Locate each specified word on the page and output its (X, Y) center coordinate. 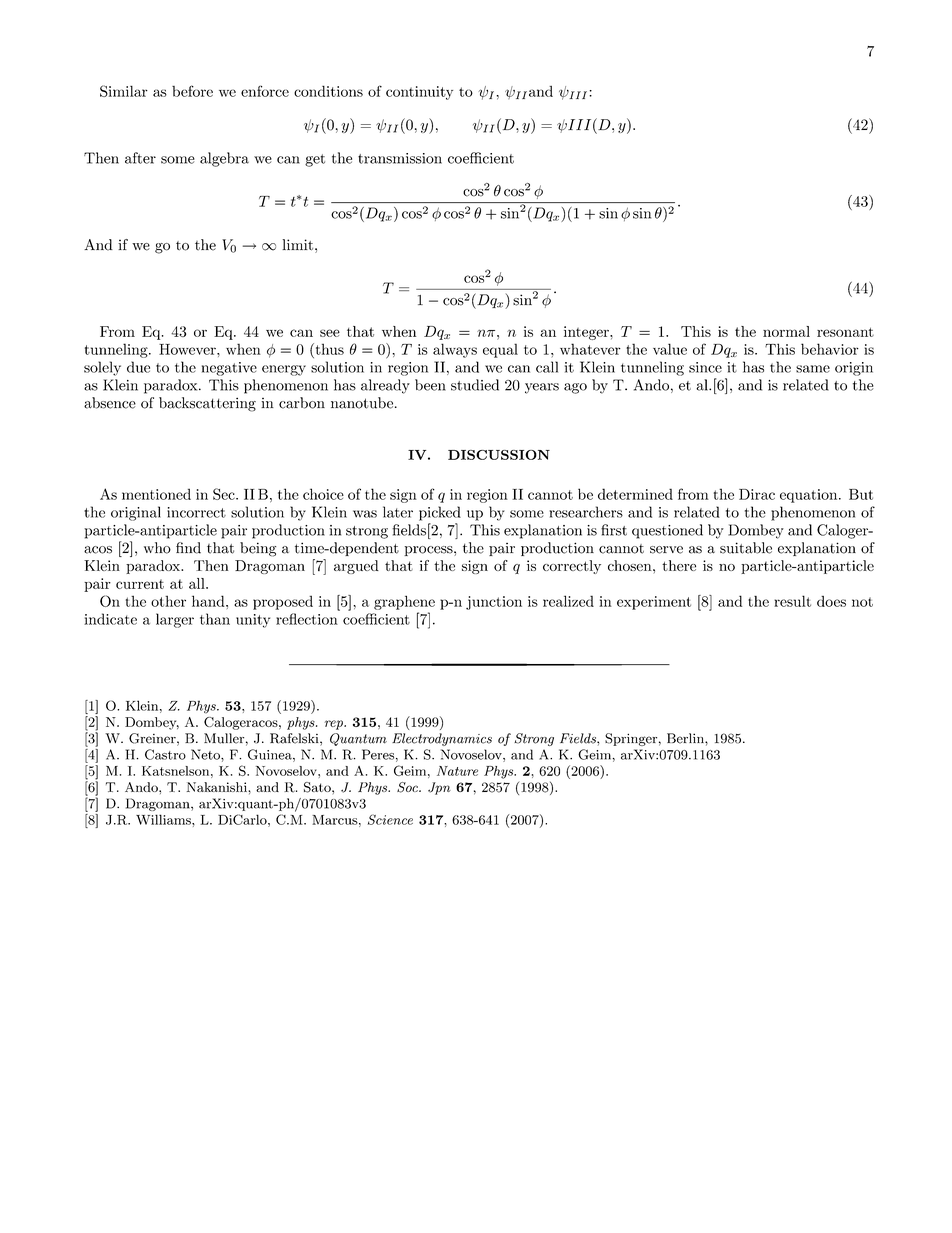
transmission (400, 158)
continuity (419, 93)
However (188, 349)
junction (494, 603)
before (192, 91)
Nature (457, 771)
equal (500, 350)
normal (786, 331)
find (188, 548)
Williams (164, 819)
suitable (746, 548)
